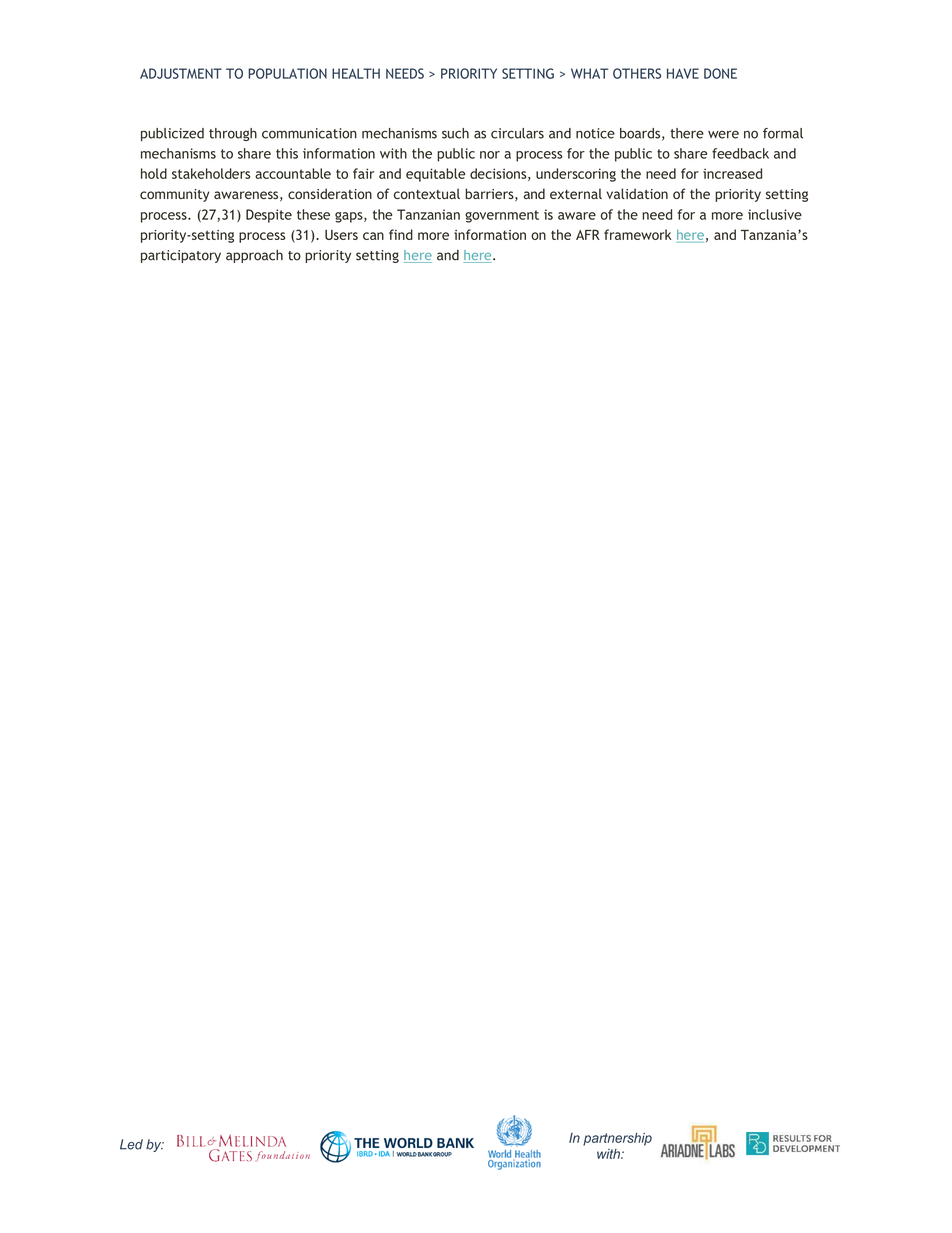 This image has width=952, height=1233. What do you see at coordinates (233, 134) in the image?
I see `through` at bounding box center [233, 134].
